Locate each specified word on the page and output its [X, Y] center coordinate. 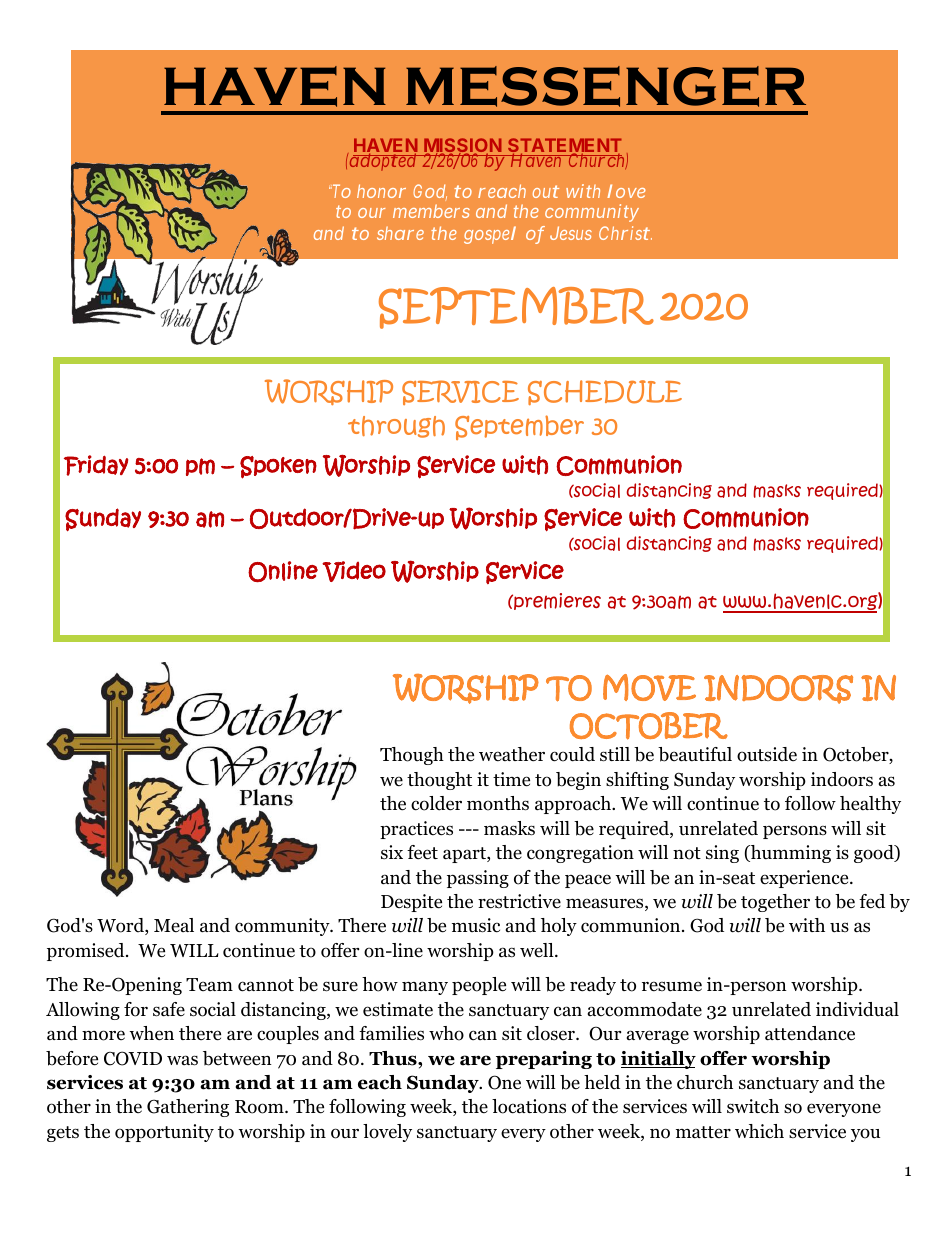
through [396, 427]
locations [529, 1106]
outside [767, 754]
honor [381, 191]
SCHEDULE [605, 392]
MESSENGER [606, 86]
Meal [174, 925]
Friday [96, 465]
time [511, 779]
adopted [383, 162]
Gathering [188, 1108]
